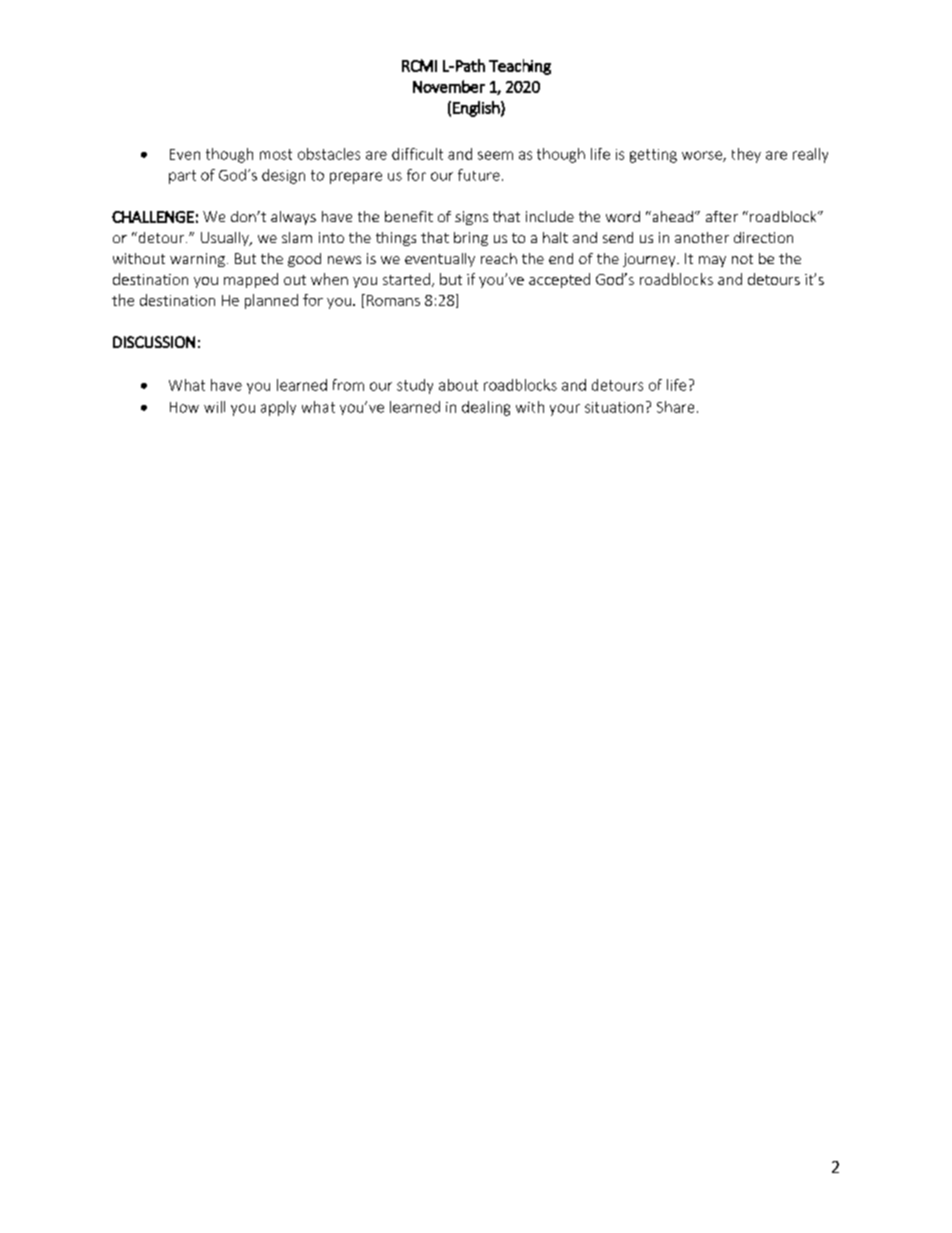 The image size is (952, 1233). I want to click on mapped, so click(251, 280).
